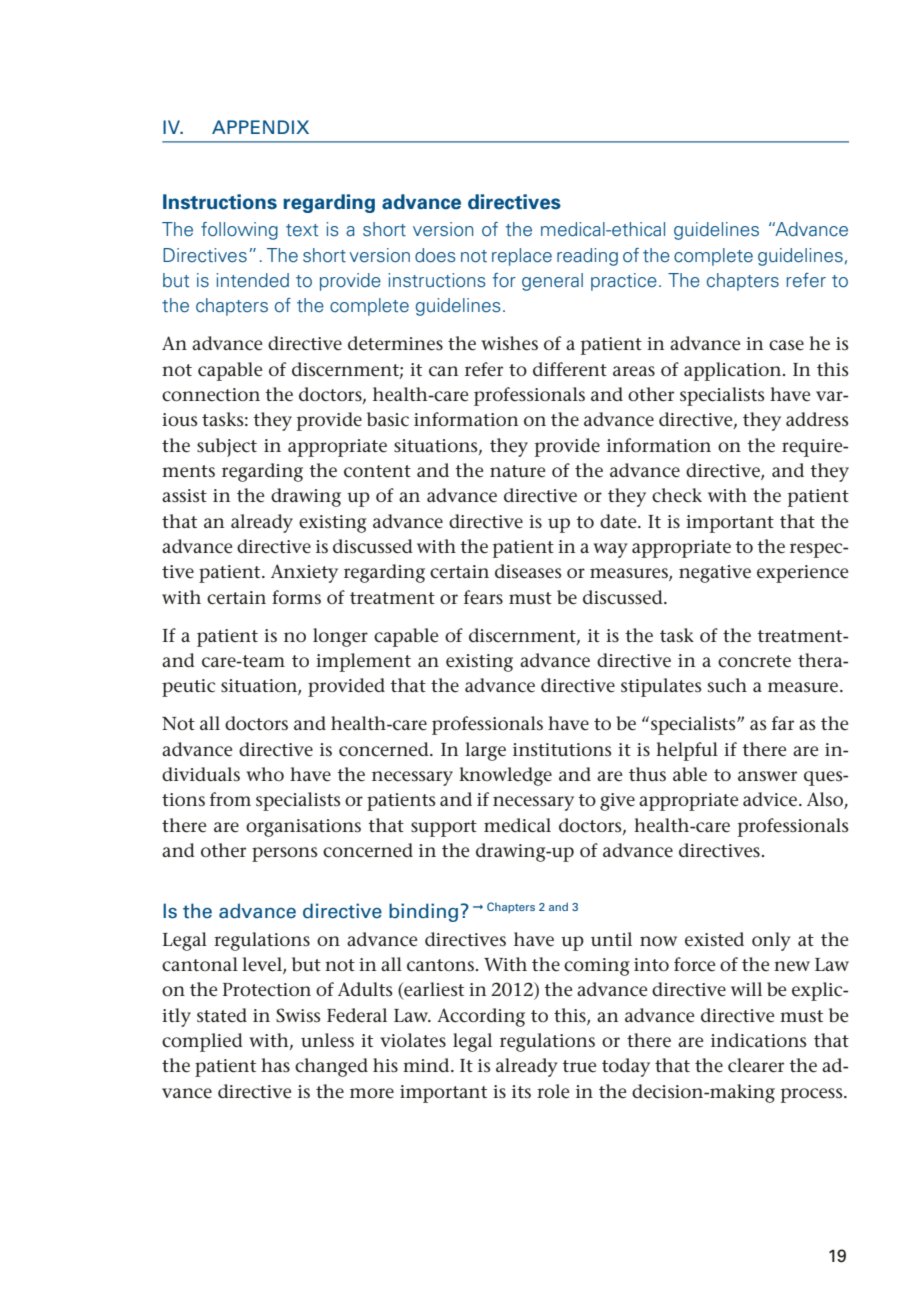  Describe the element at coordinates (275, 1065) in the screenshot. I see `has` at that location.
